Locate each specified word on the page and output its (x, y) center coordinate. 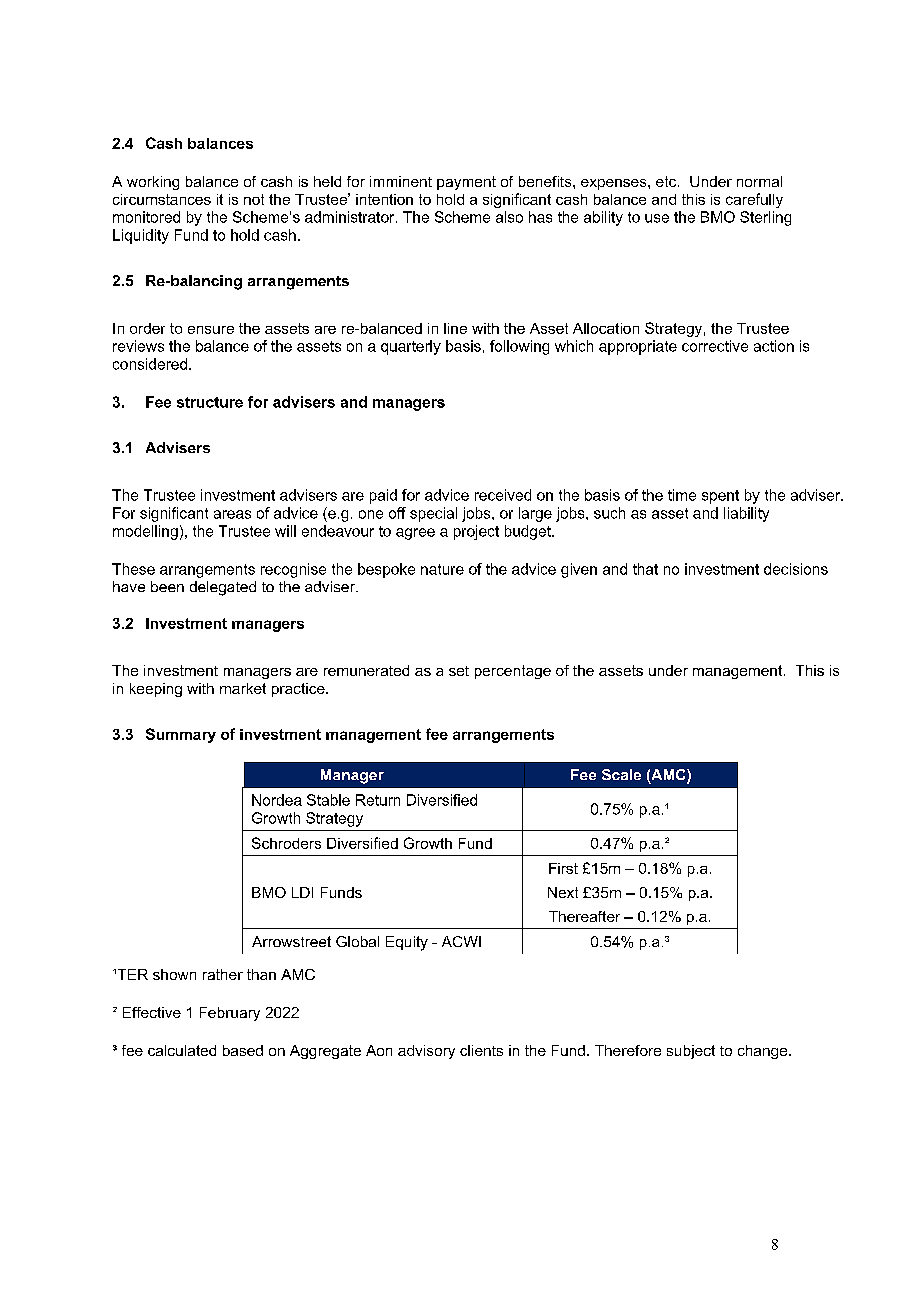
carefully (754, 200)
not (254, 199)
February (230, 1014)
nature (442, 569)
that (645, 569)
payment (466, 183)
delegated (223, 588)
